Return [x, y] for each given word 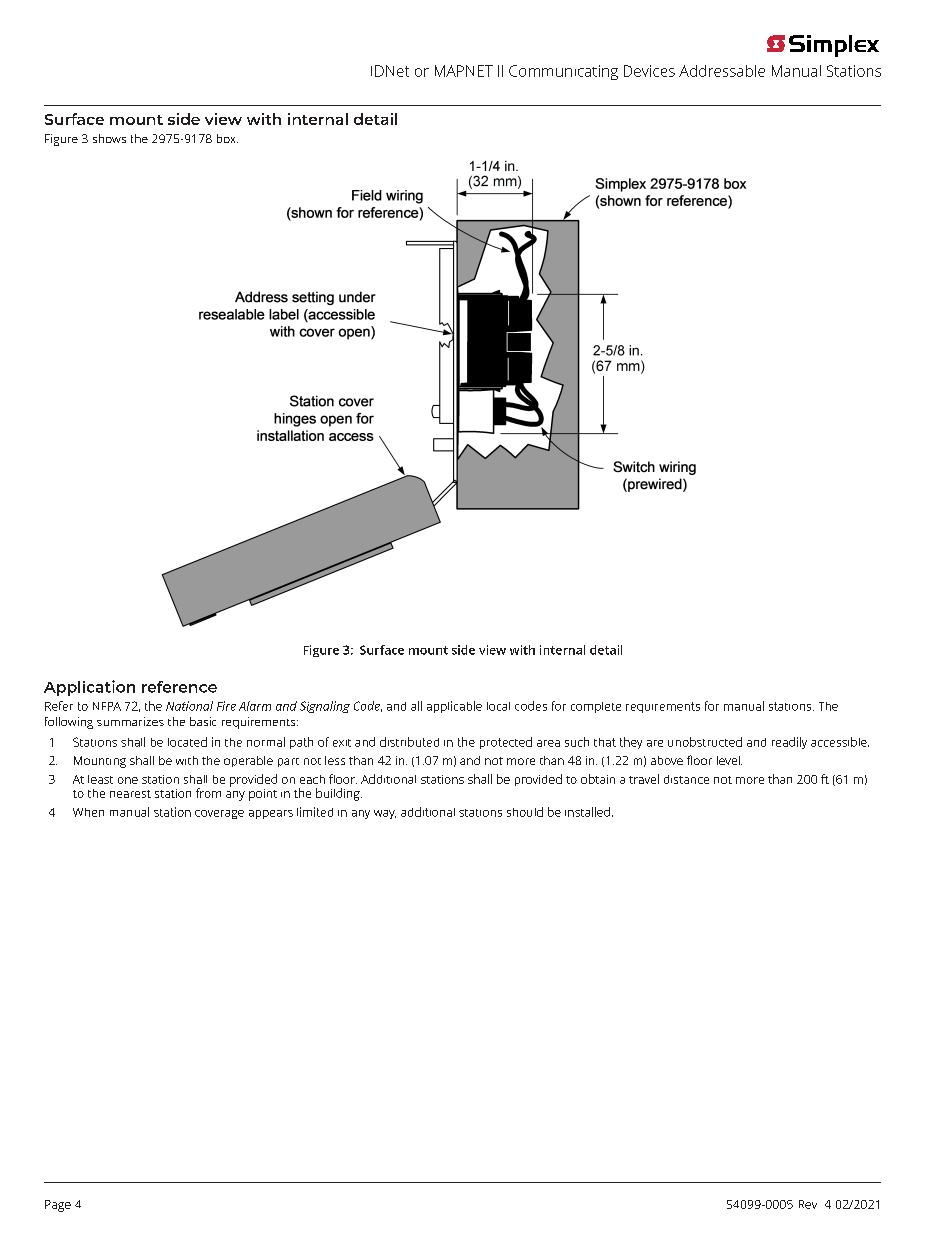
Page [58, 1206]
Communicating [563, 72]
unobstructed [705, 742]
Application [89, 688]
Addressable [722, 71]
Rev [808, 1204]
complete [596, 707]
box [227, 138]
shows [109, 138]
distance [686, 779]
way [385, 814]
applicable [454, 707]
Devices [649, 71]
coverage [219, 814]
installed [587, 812]
